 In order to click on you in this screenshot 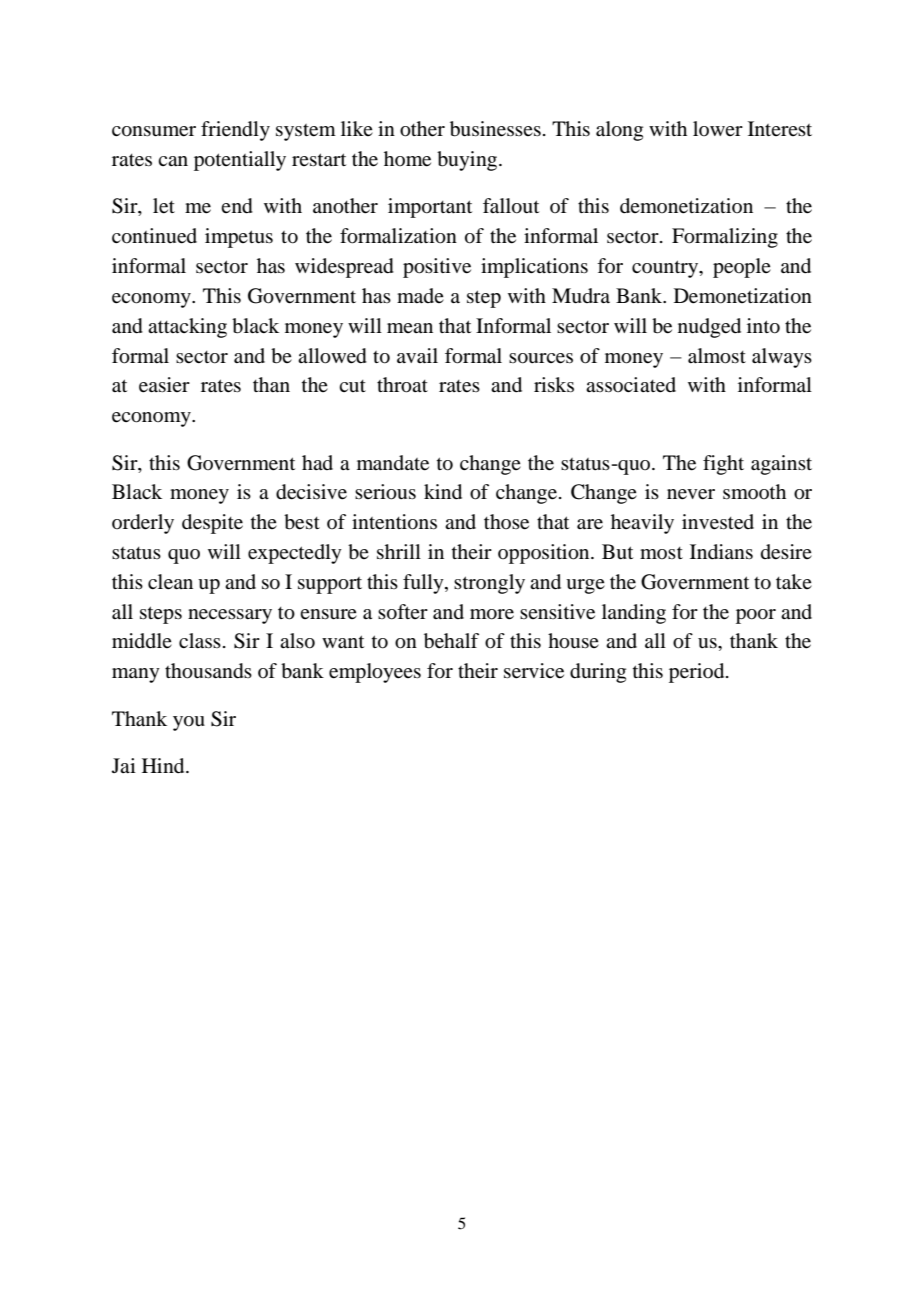, I will do `click(189, 723)`.
